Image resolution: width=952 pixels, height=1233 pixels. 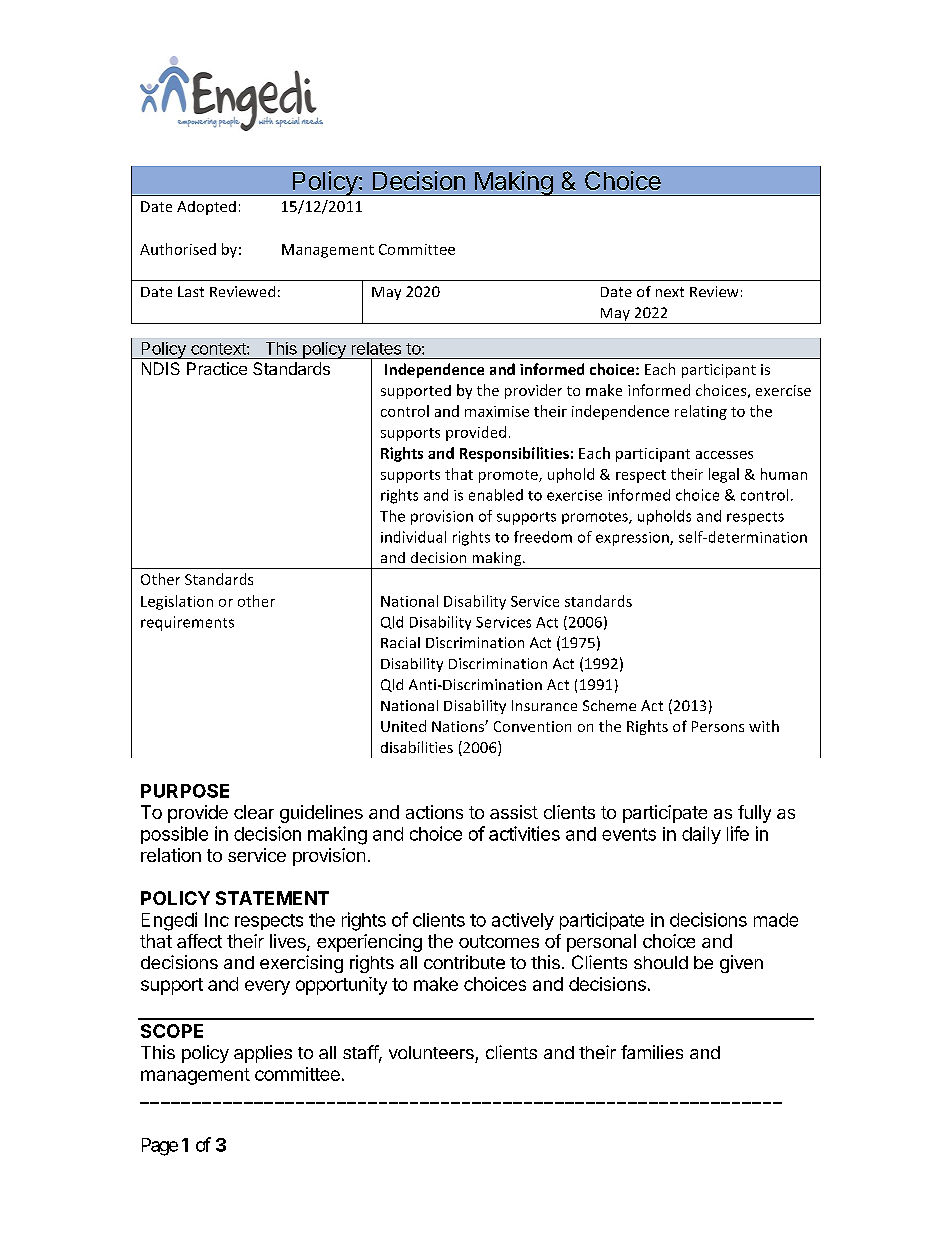 I want to click on enabled, so click(x=496, y=495).
